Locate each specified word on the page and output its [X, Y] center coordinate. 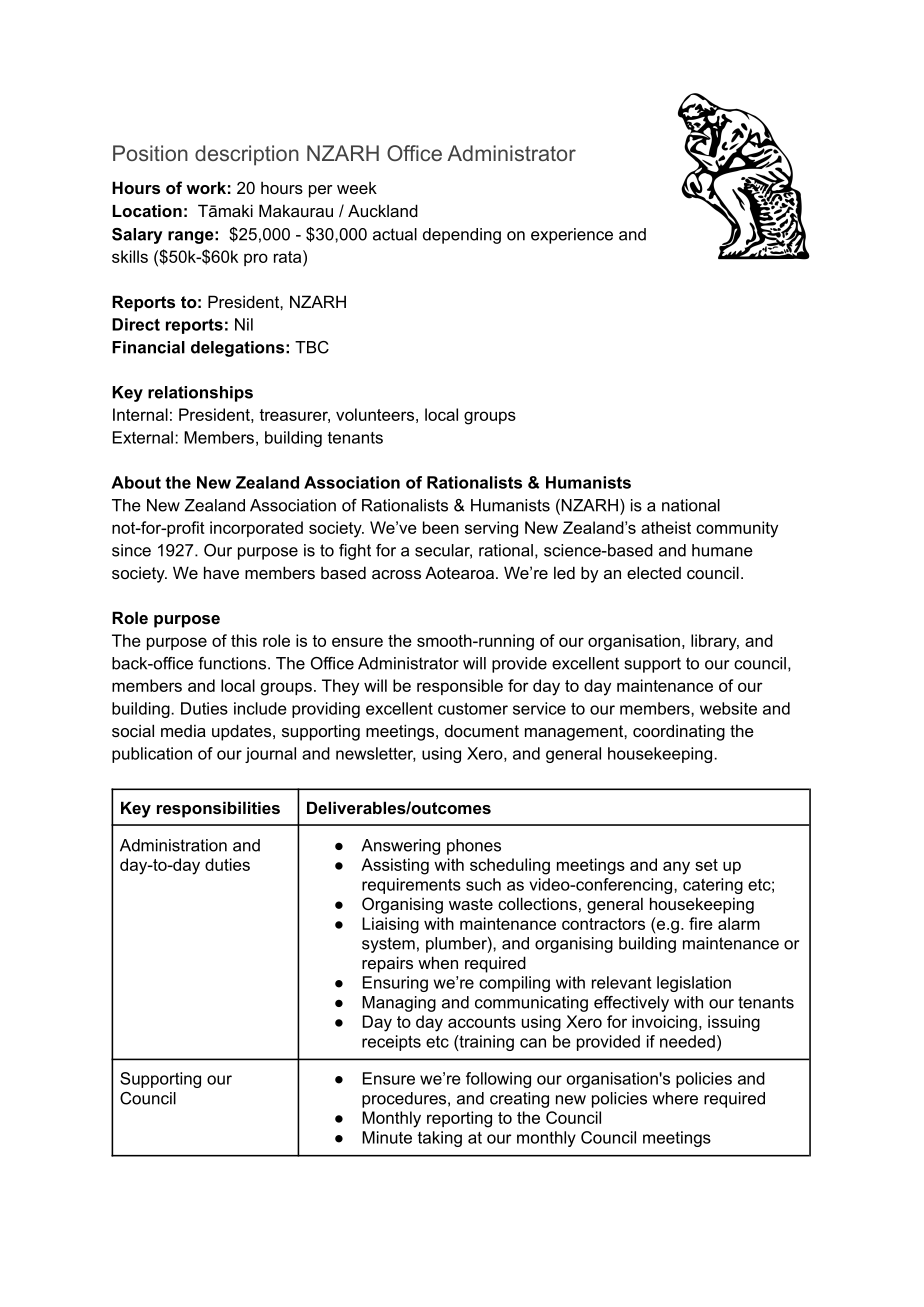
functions [232, 663]
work [206, 187]
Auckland [383, 210]
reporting [459, 1119]
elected [654, 572]
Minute [387, 1137]
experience [572, 236]
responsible [460, 687]
